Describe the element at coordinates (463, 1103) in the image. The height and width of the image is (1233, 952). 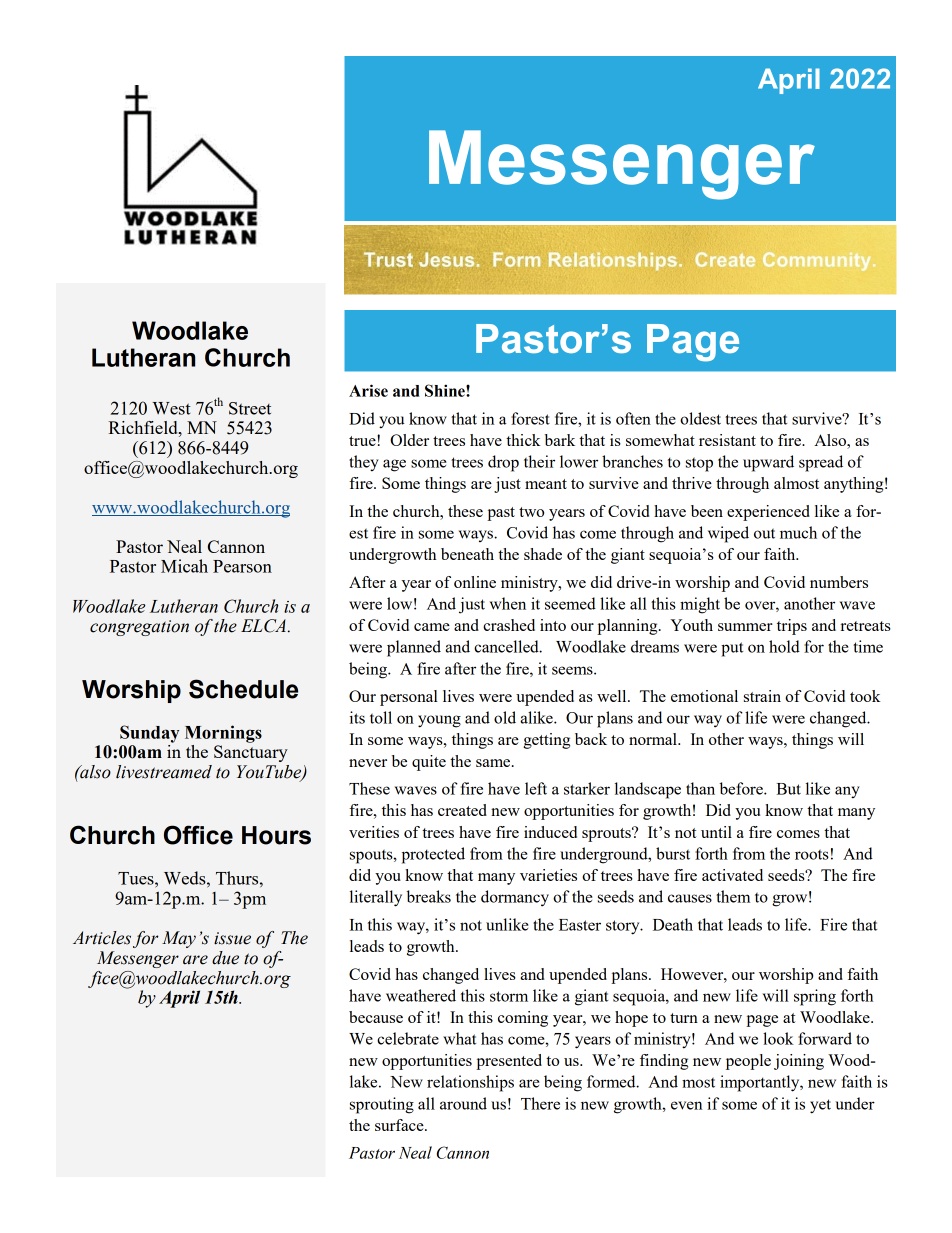
I see `around` at that location.
